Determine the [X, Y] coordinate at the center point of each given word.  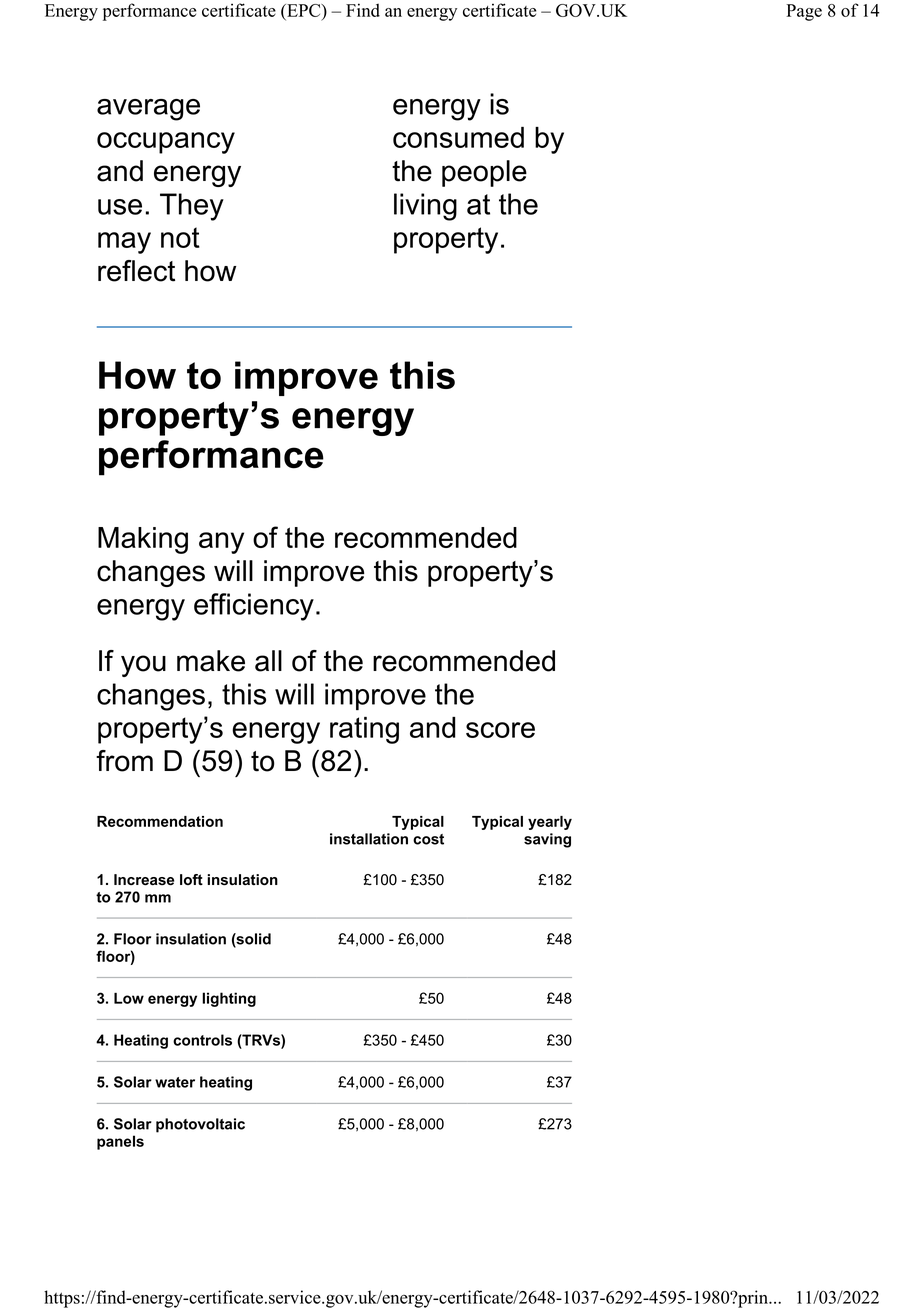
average [148, 110]
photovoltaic [200, 1125]
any [221, 543]
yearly [550, 823]
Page [804, 12]
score [500, 730]
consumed [458, 137]
